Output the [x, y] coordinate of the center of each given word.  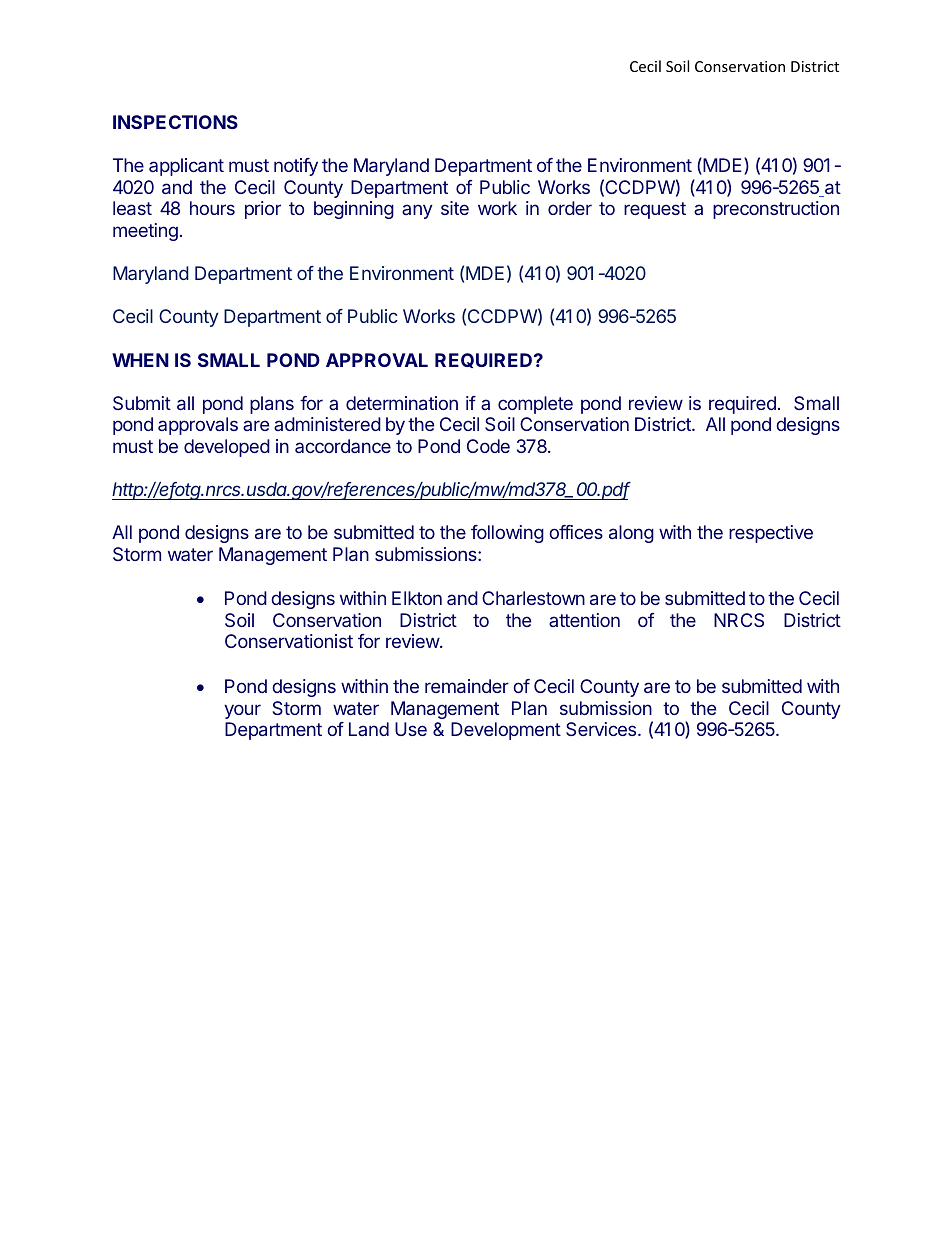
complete [535, 405]
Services [602, 729]
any [417, 211]
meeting [145, 232]
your [242, 711]
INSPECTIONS [175, 122]
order [570, 208]
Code [488, 446]
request [655, 210]
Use [411, 729]
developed [227, 448]
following [507, 534]
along [631, 534]
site [455, 208]
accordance [343, 446]
